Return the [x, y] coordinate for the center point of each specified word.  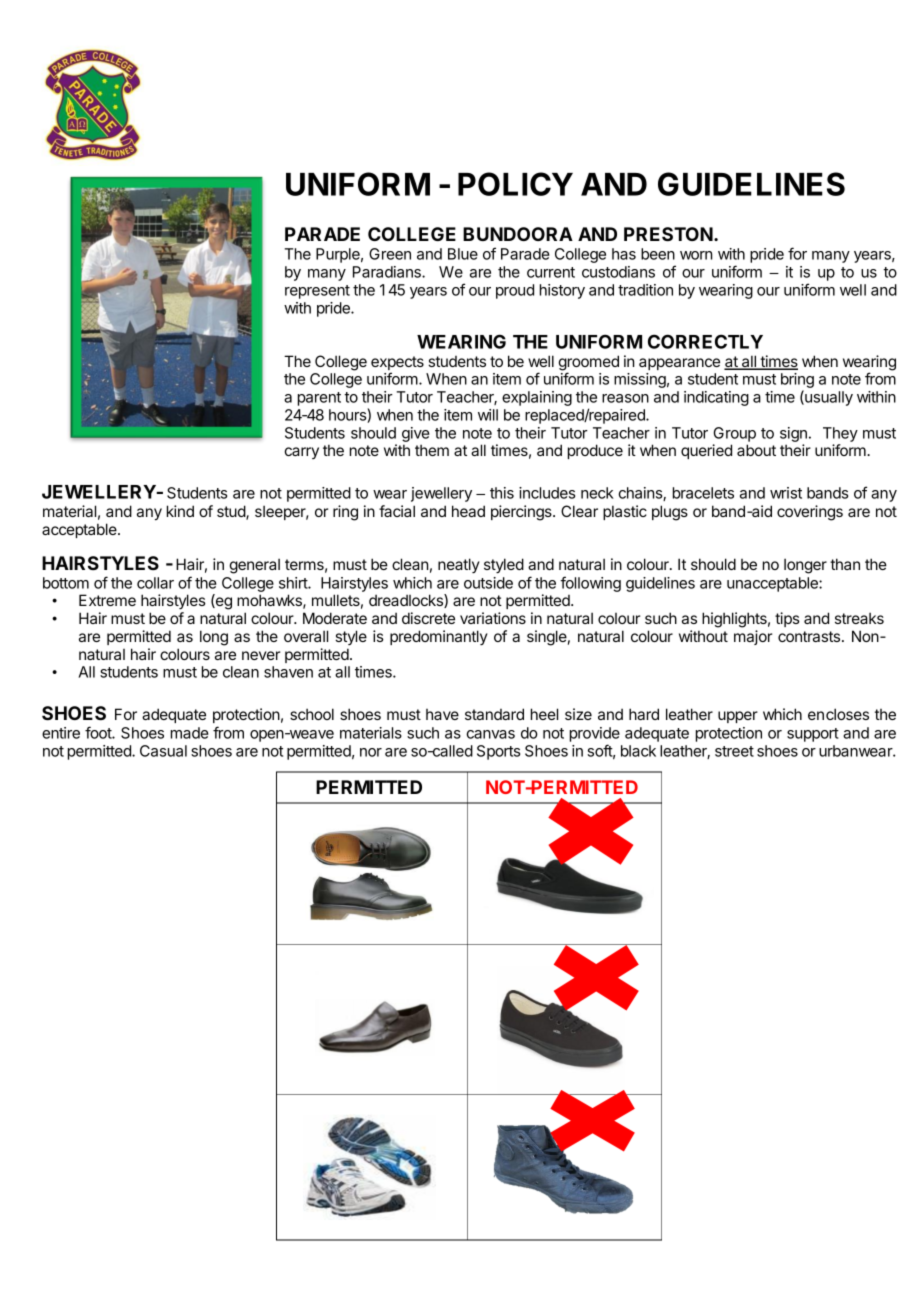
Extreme [107, 600]
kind [180, 511]
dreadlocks [407, 601]
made [190, 733]
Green [390, 254]
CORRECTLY [705, 341]
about [756, 450]
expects [397, 364]
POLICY [515, 184]
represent [317, 292]
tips [787, 619]
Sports [498, 752]
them [432, 450]
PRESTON [669, 234]
